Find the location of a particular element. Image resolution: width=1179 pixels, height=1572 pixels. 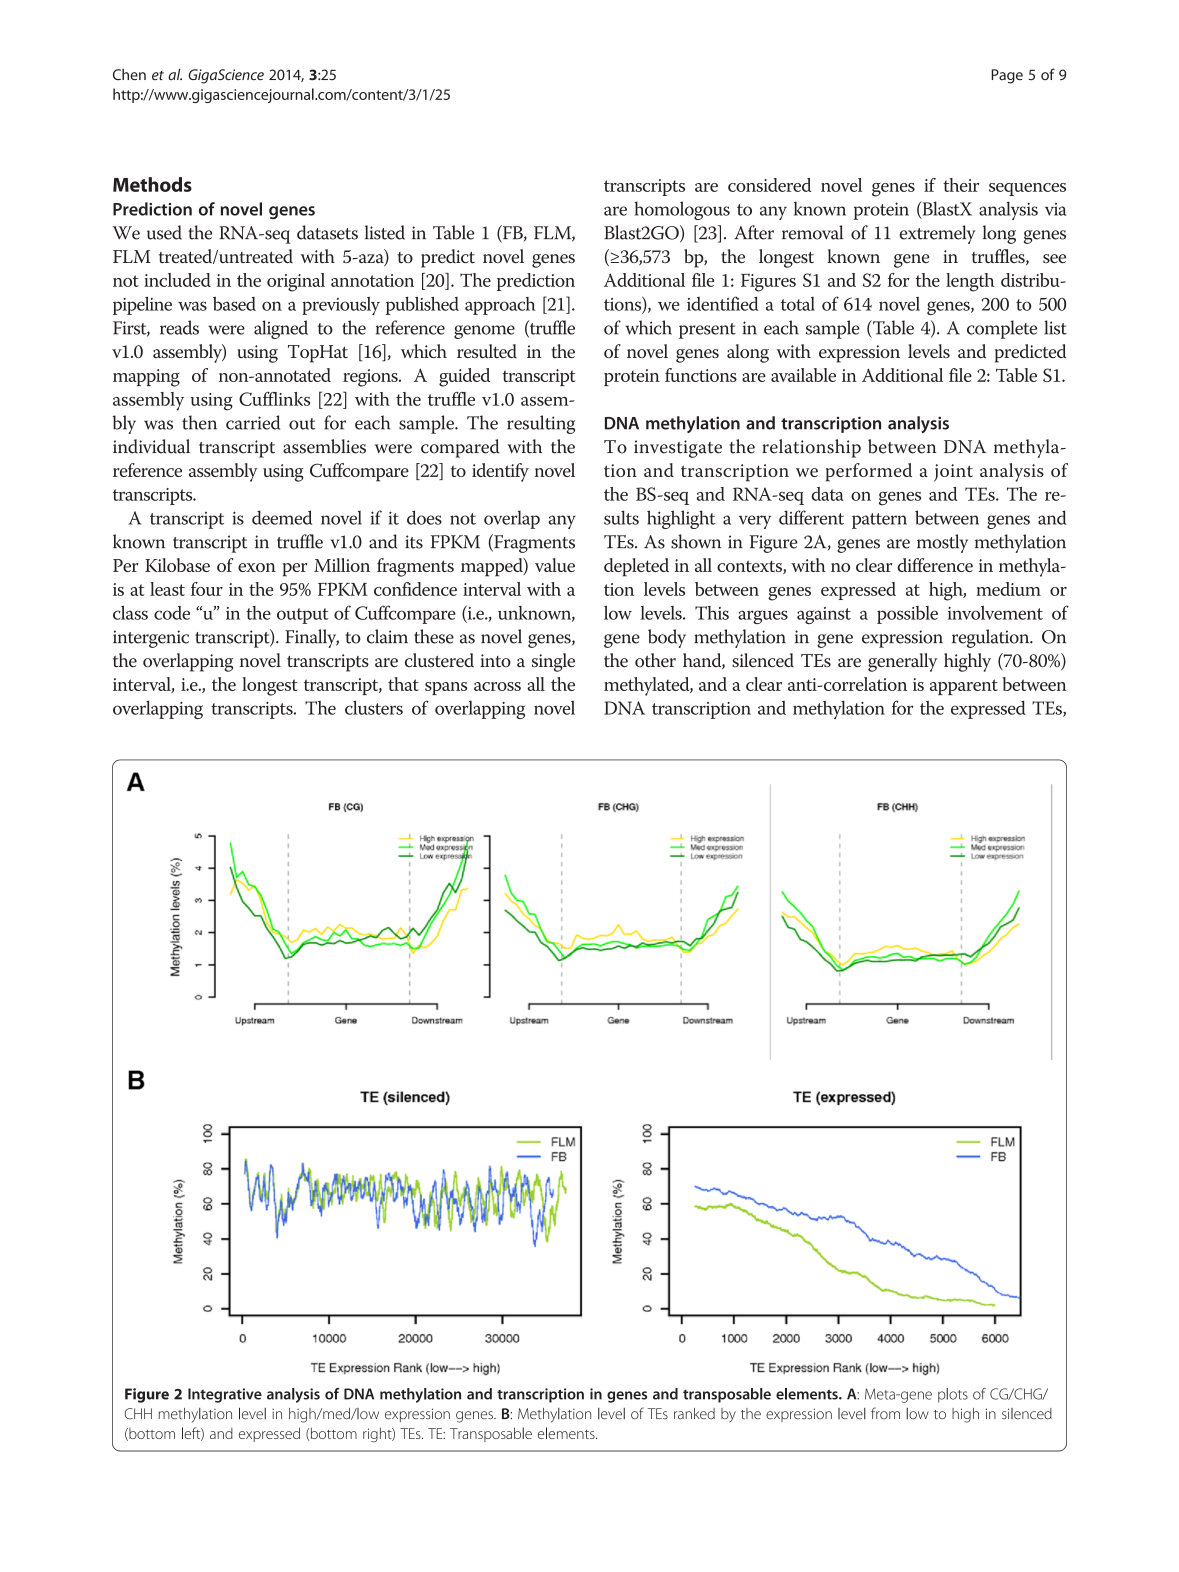

apparent is located at coordinates (964, 687).
